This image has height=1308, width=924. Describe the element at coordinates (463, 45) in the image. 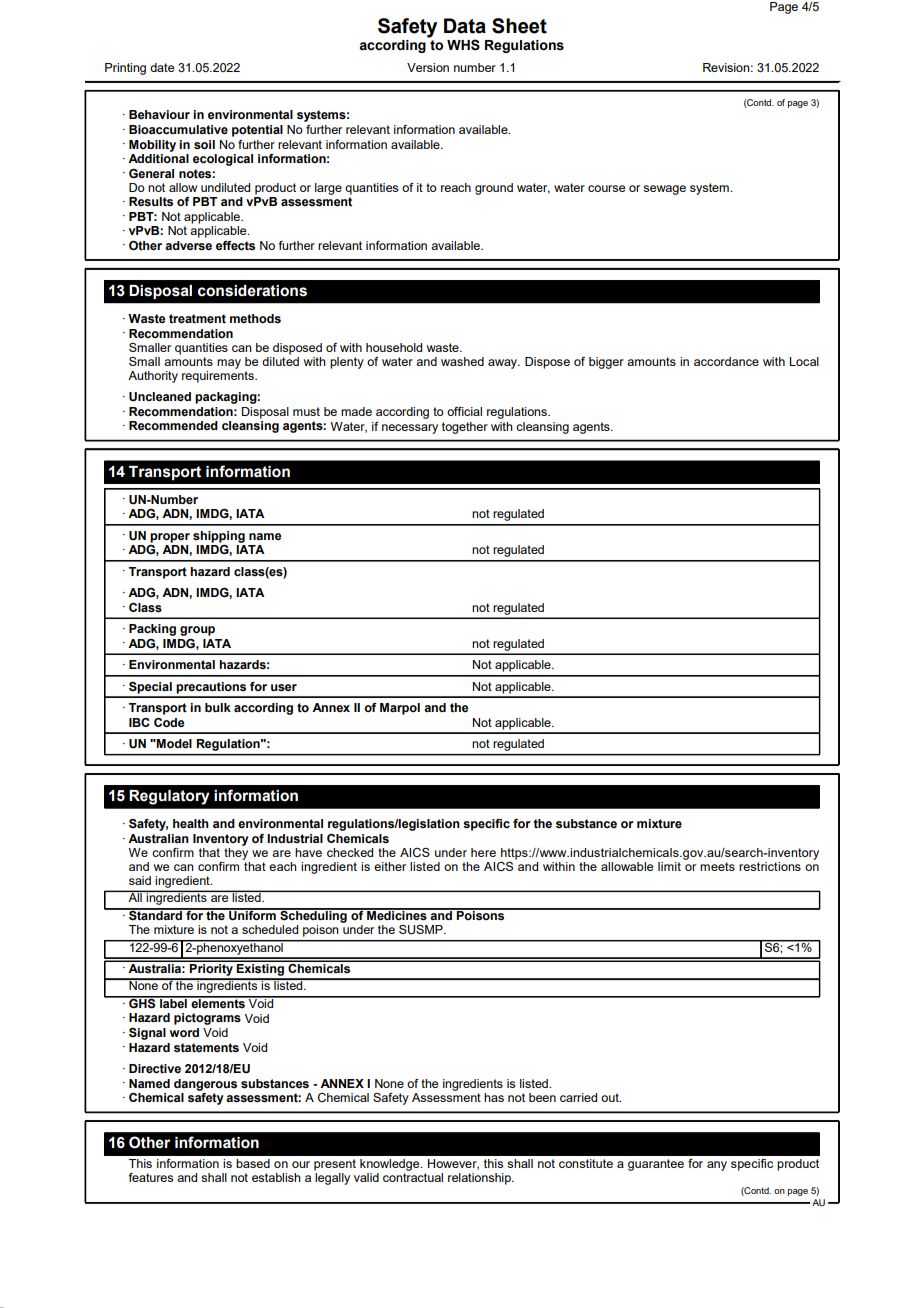

I see `WHS` at that location.
